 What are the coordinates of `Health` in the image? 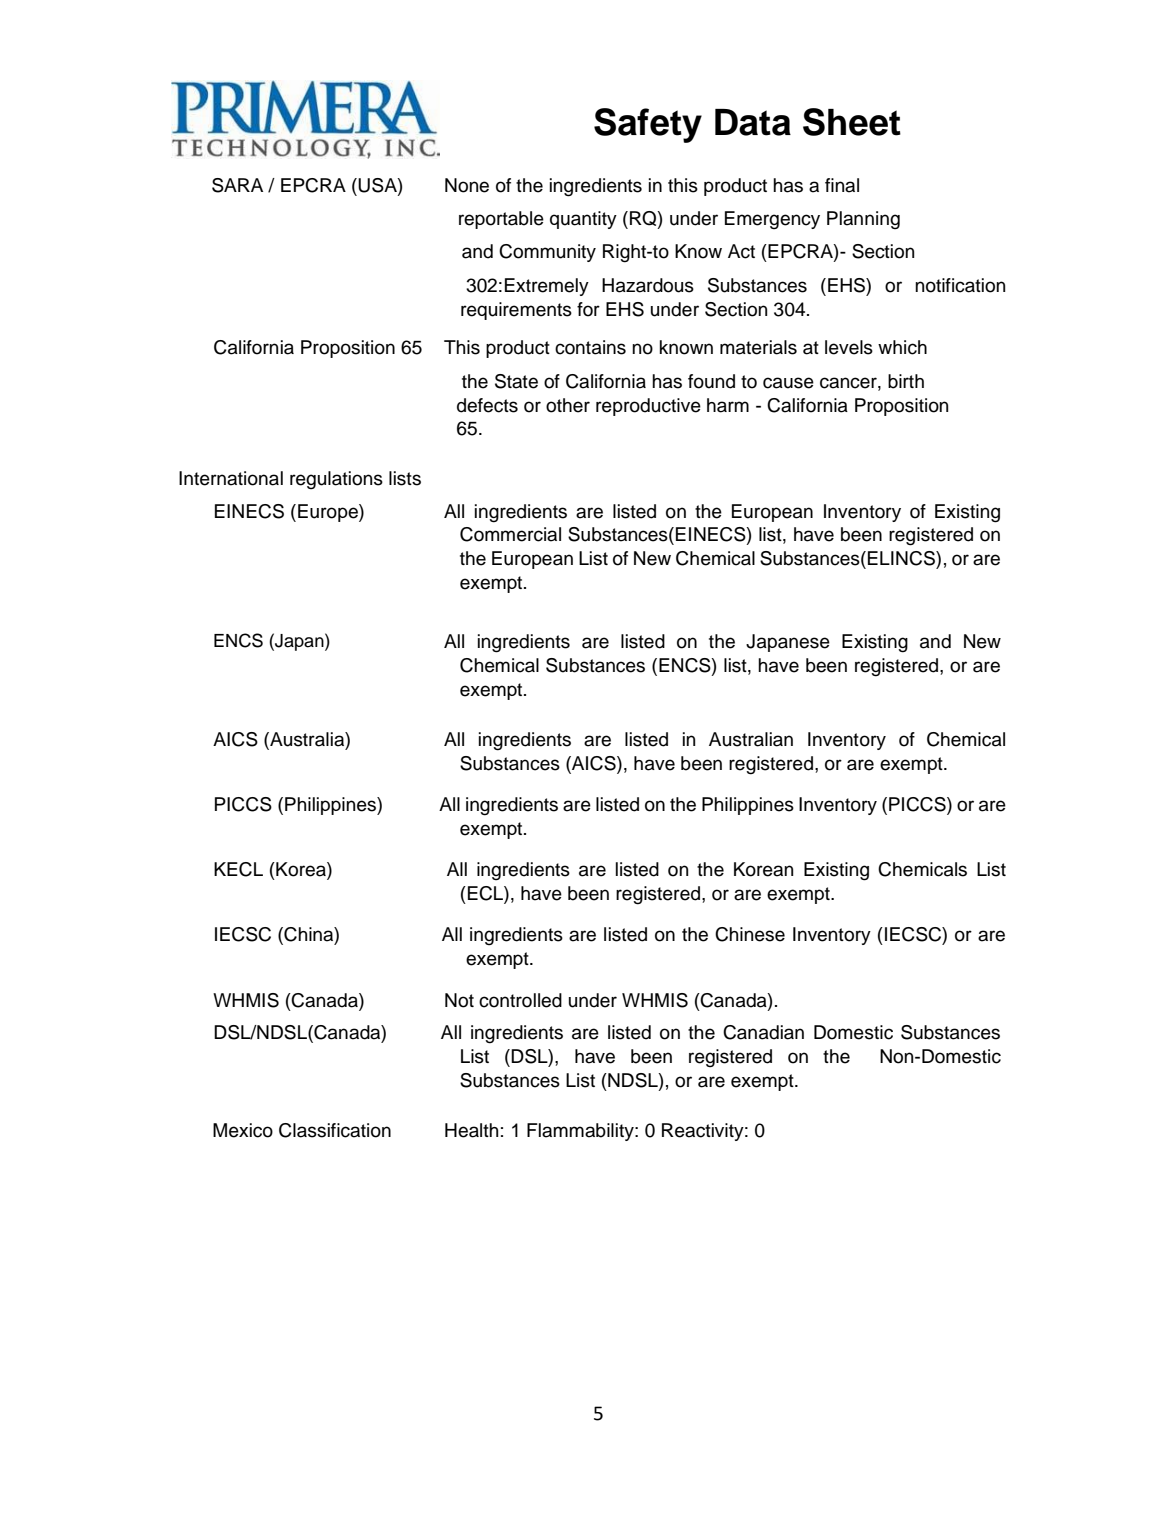 It's located at (471, 1130).
